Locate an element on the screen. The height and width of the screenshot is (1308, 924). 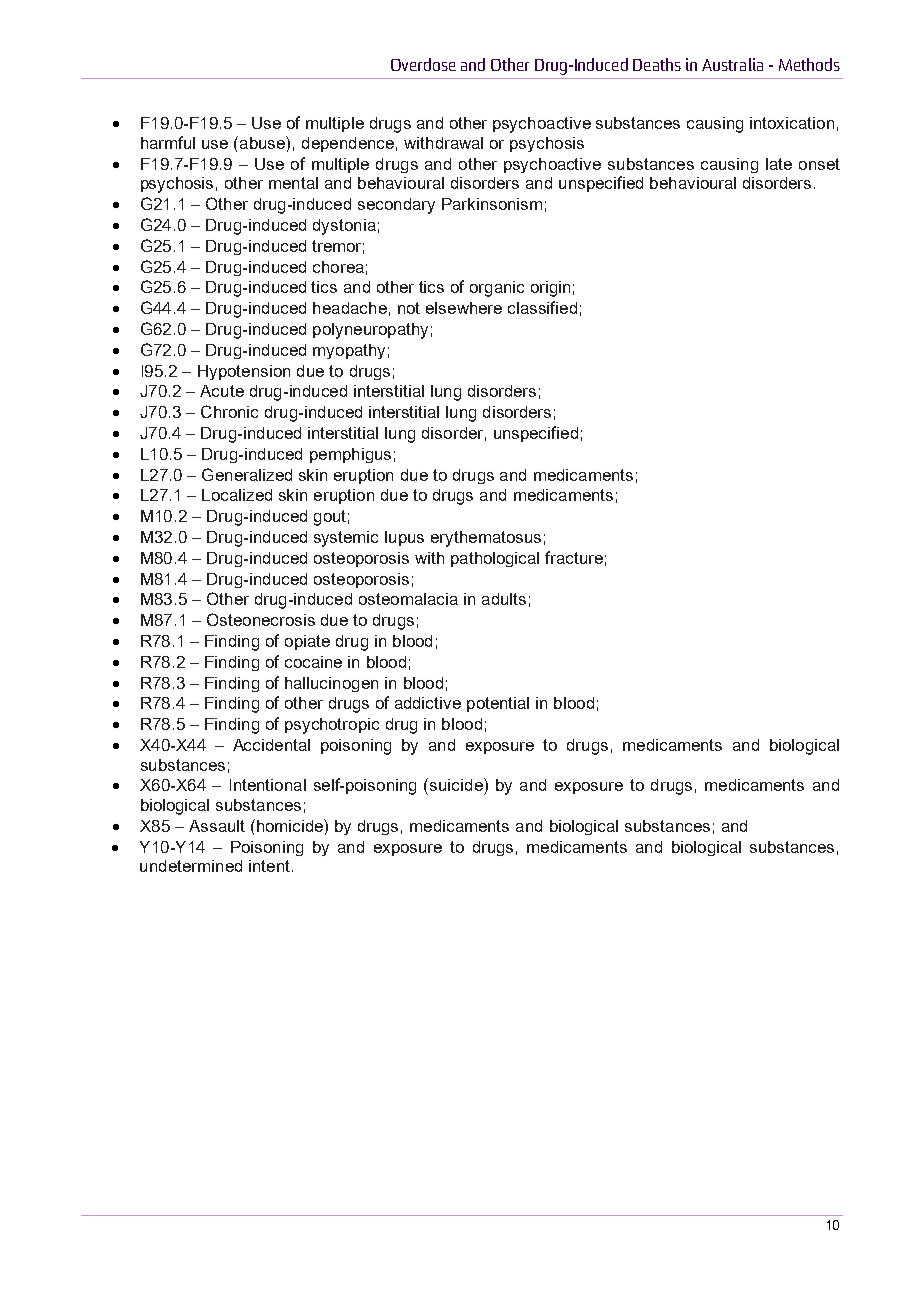
Assault is located at coordinates (217, 826).
